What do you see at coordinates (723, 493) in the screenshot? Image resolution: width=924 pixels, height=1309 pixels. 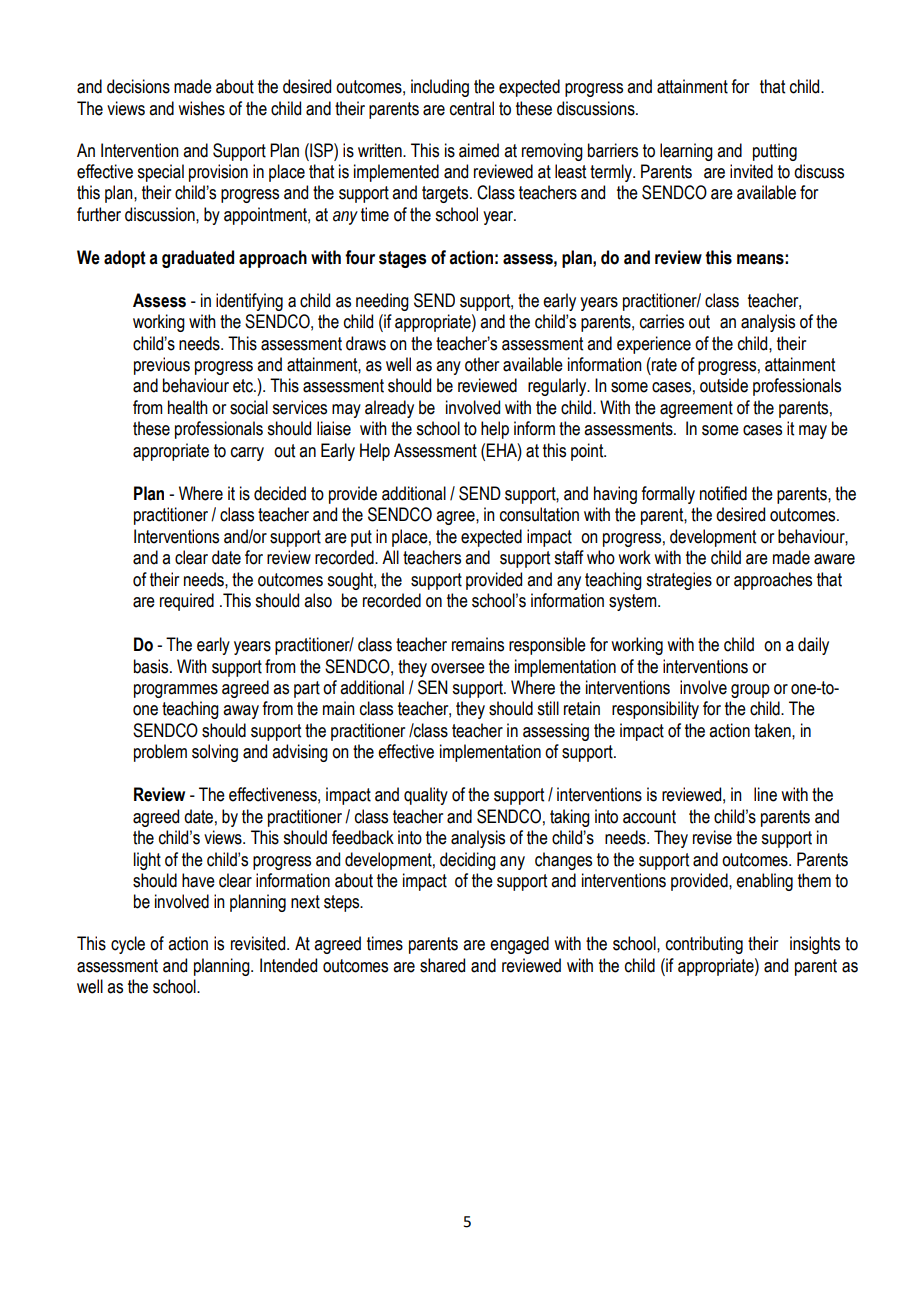 I see `notified` at bounding box center [723, 493].
